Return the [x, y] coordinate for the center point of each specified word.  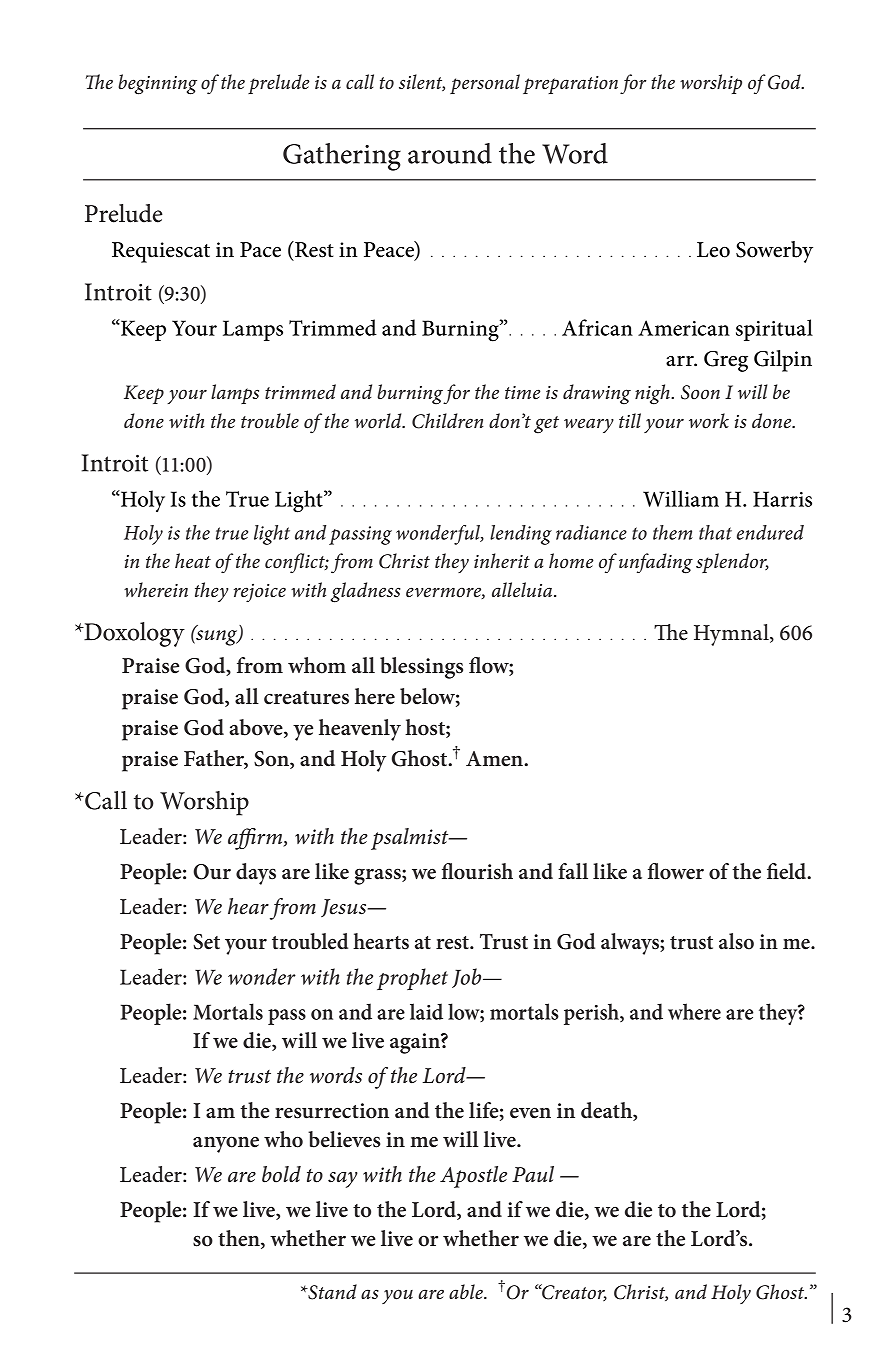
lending [521, 535]
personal [485, 84]
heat [193, 561]
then [240, 1239]
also [736, 941]
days [256, 874]
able [467, 1292]
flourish [477, 871]
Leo [713, 250]
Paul [533, 1174]
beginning [157, 84]
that [715, 532]
